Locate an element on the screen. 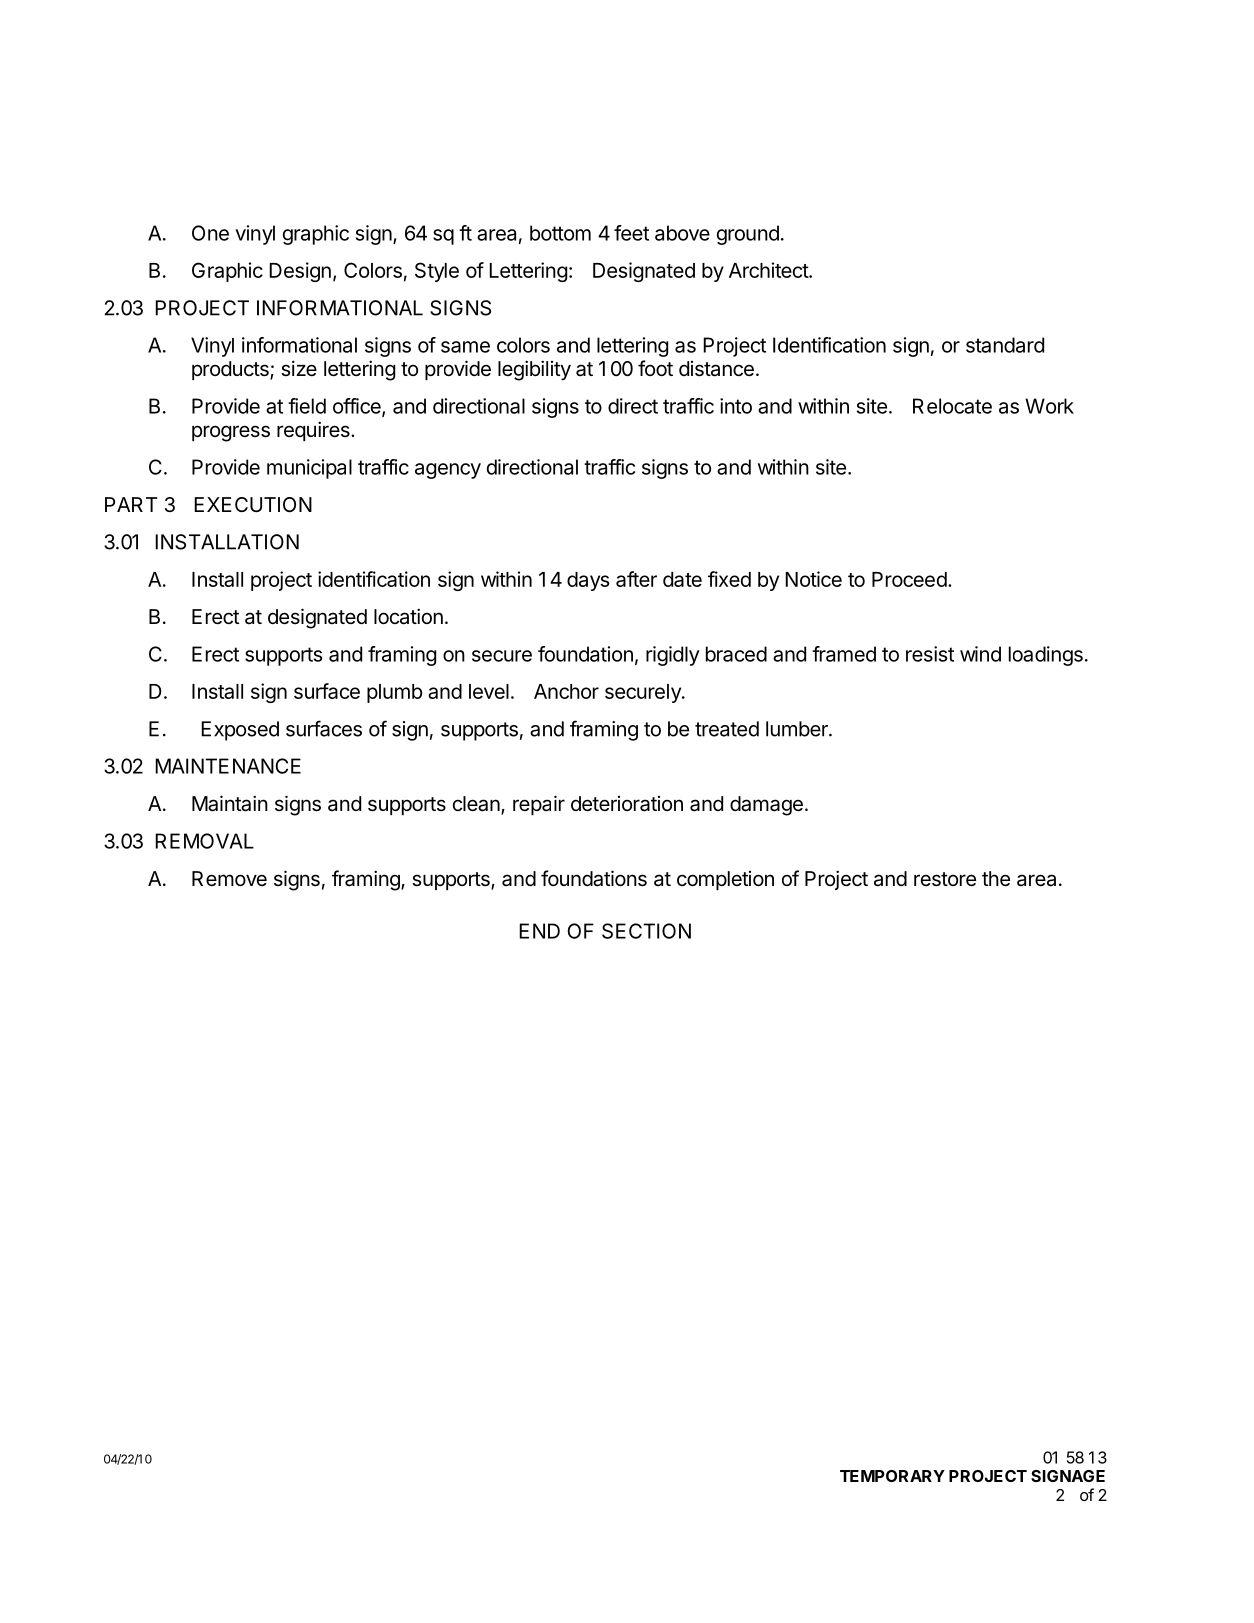  Remove is located at coordinates (229, 878).
